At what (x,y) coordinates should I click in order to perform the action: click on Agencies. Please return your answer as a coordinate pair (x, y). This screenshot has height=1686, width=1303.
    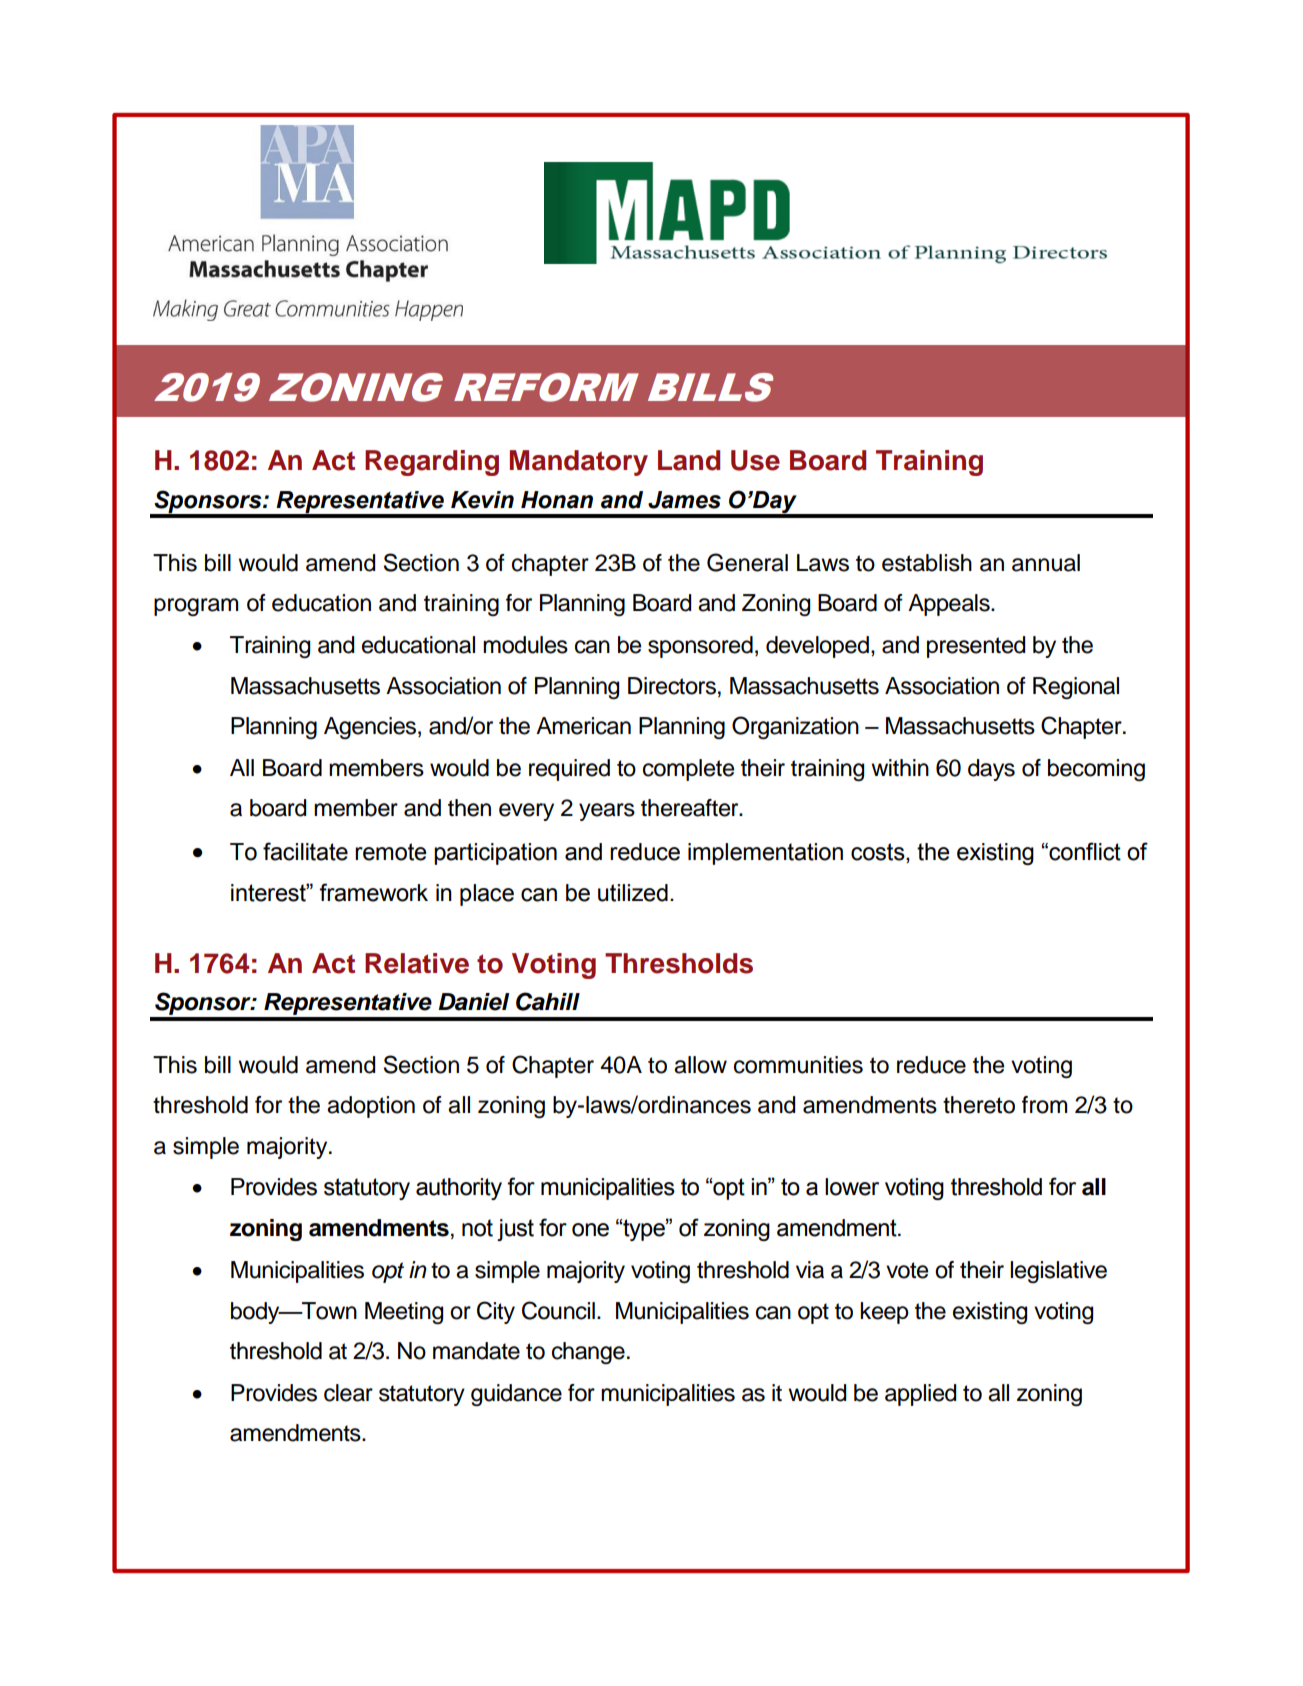
    Looking at the image, I should click on (371, 728).
